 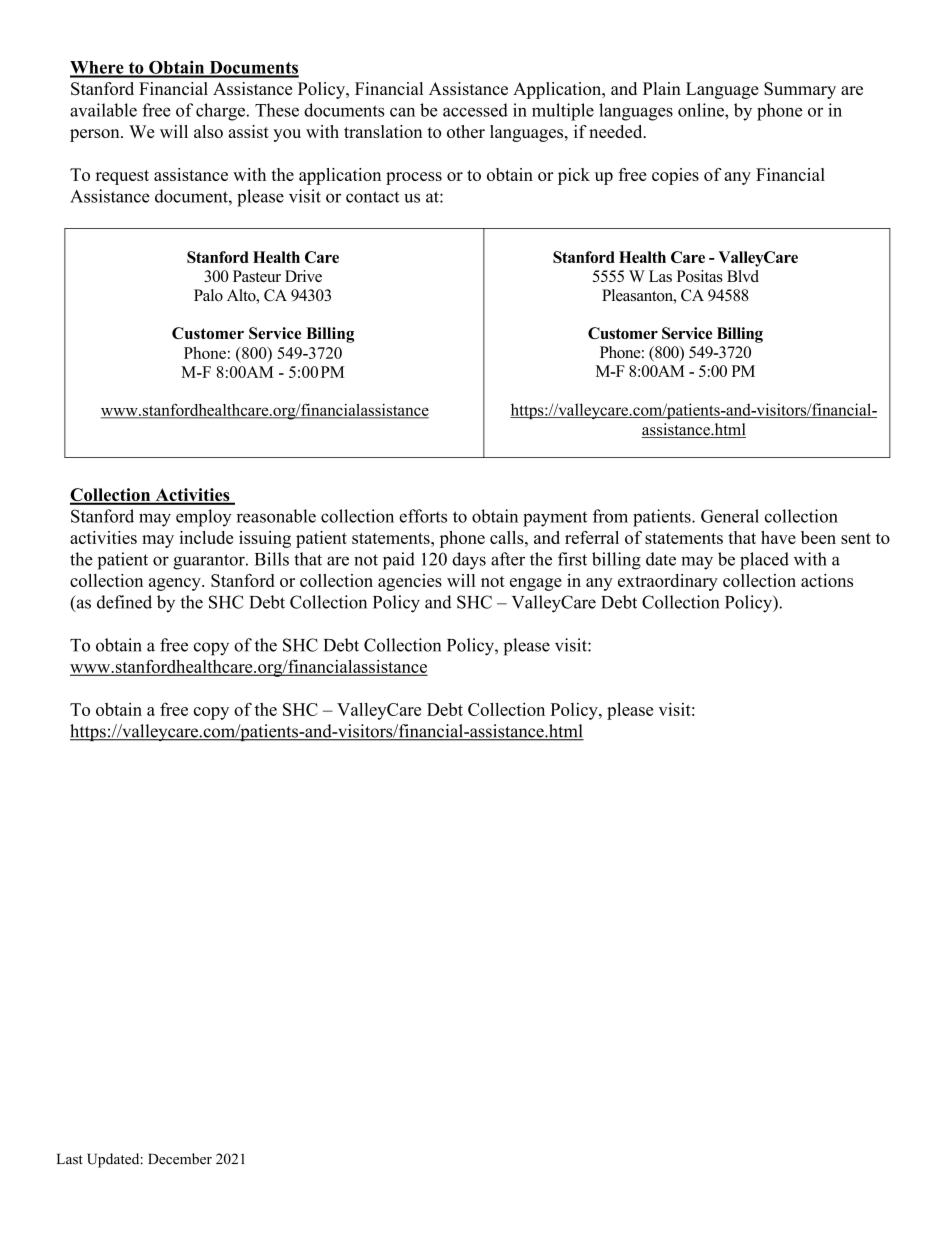 I want to click on efforts, so click(x=423, y=516).
